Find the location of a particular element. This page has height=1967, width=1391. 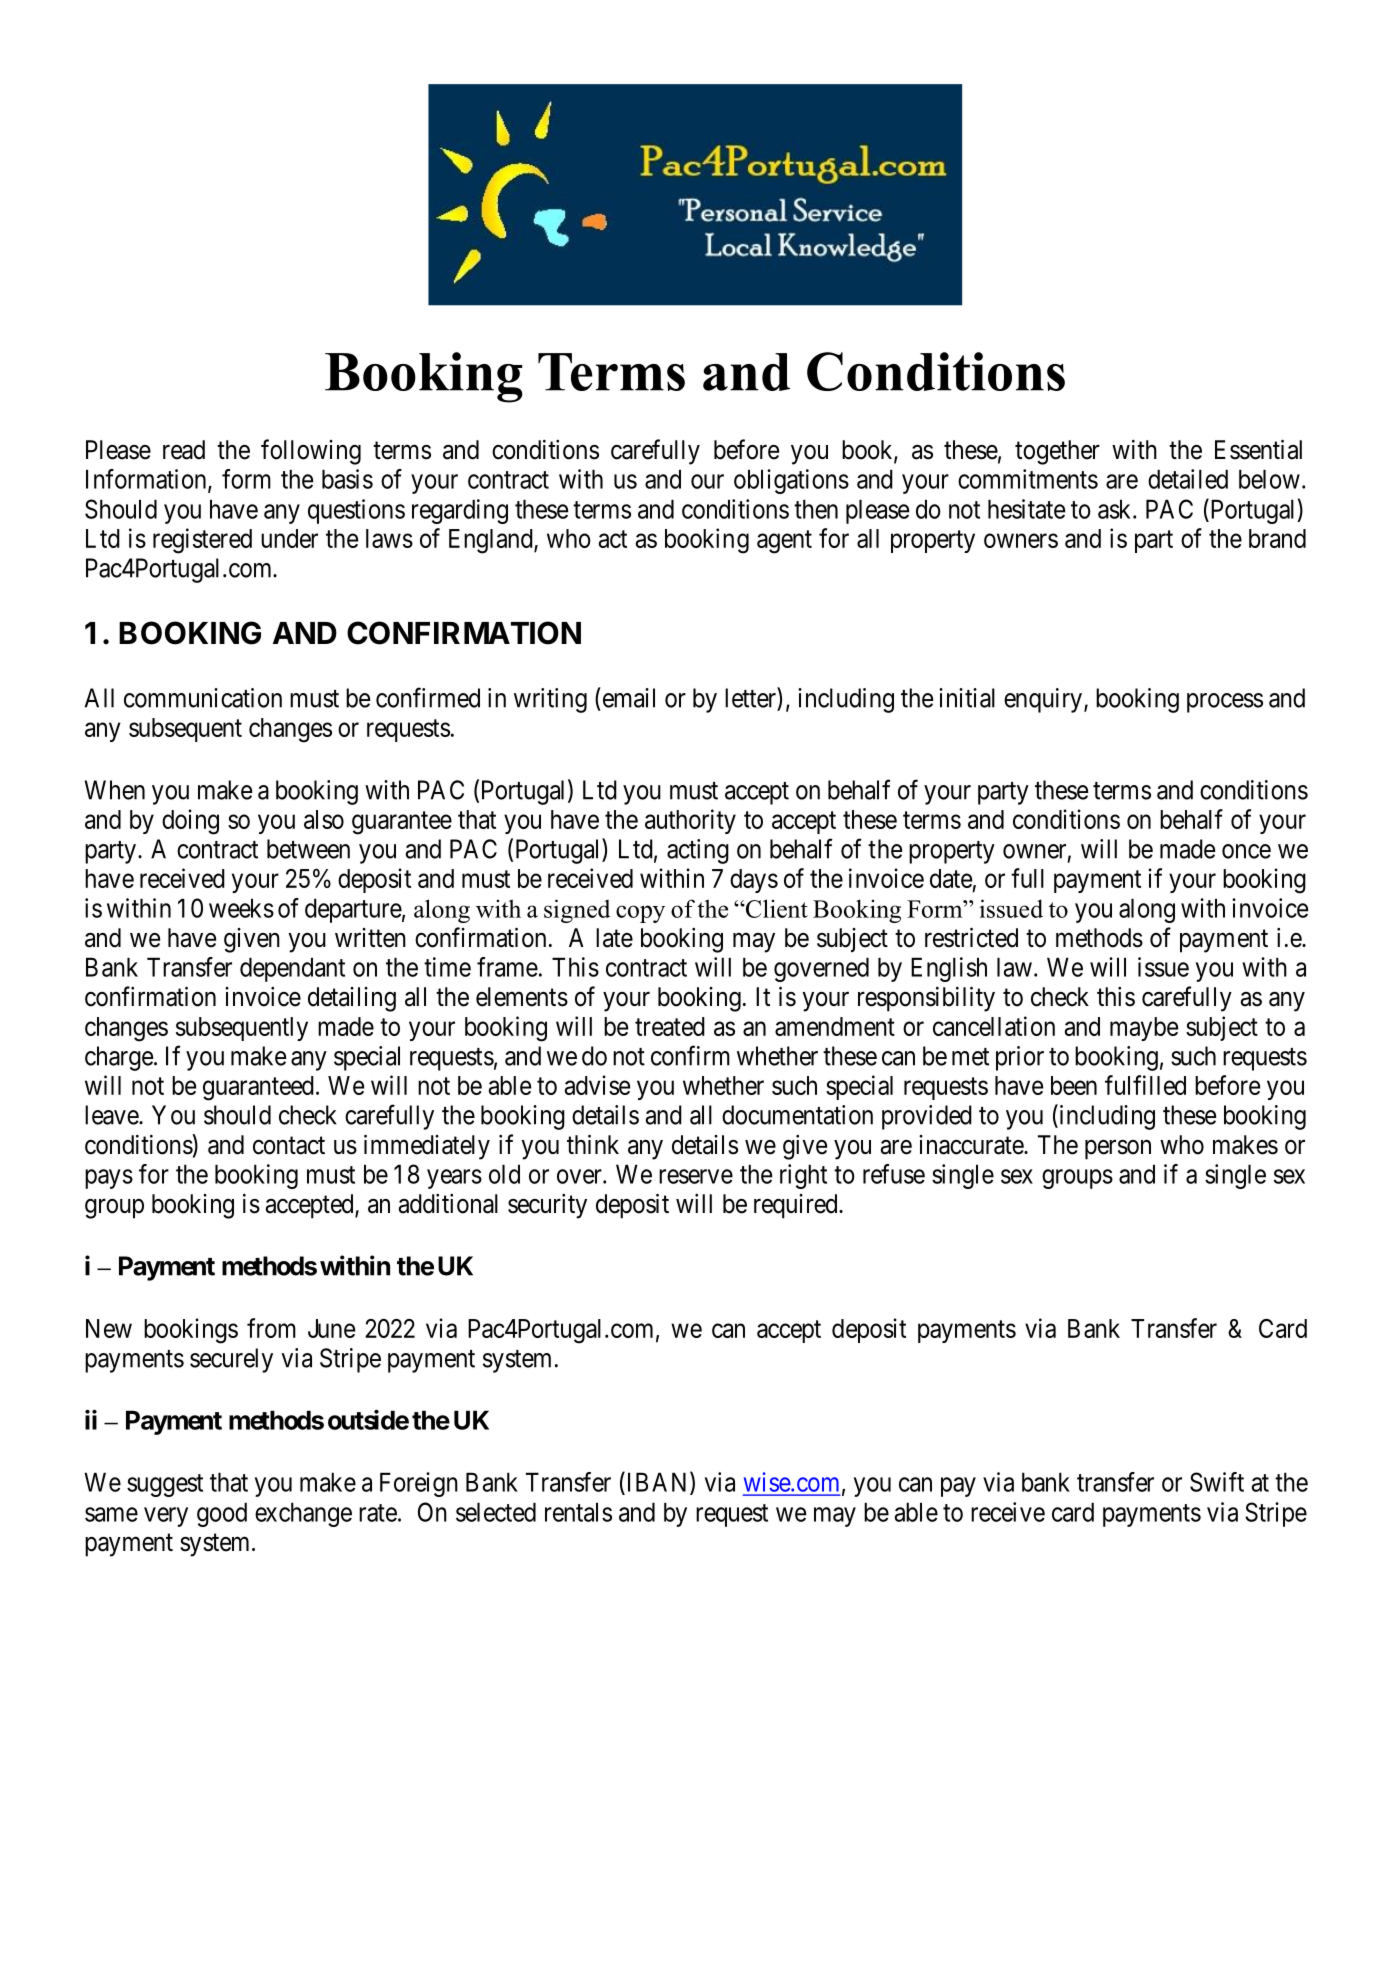

doing is located at coordinates (190, 822).
